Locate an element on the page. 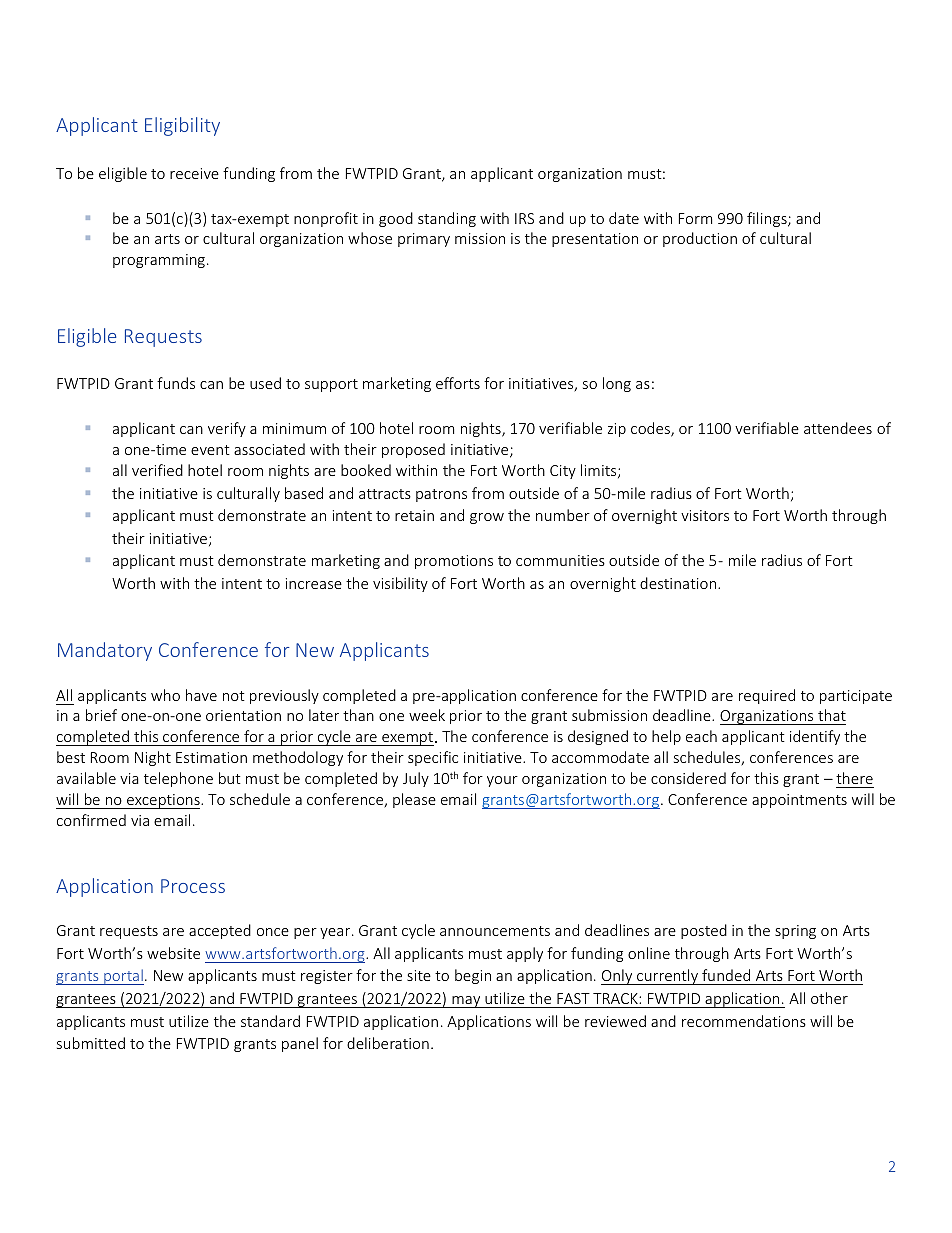 The width and height of the image is (952, 1233). filings is located at coordinates (768, 219).
